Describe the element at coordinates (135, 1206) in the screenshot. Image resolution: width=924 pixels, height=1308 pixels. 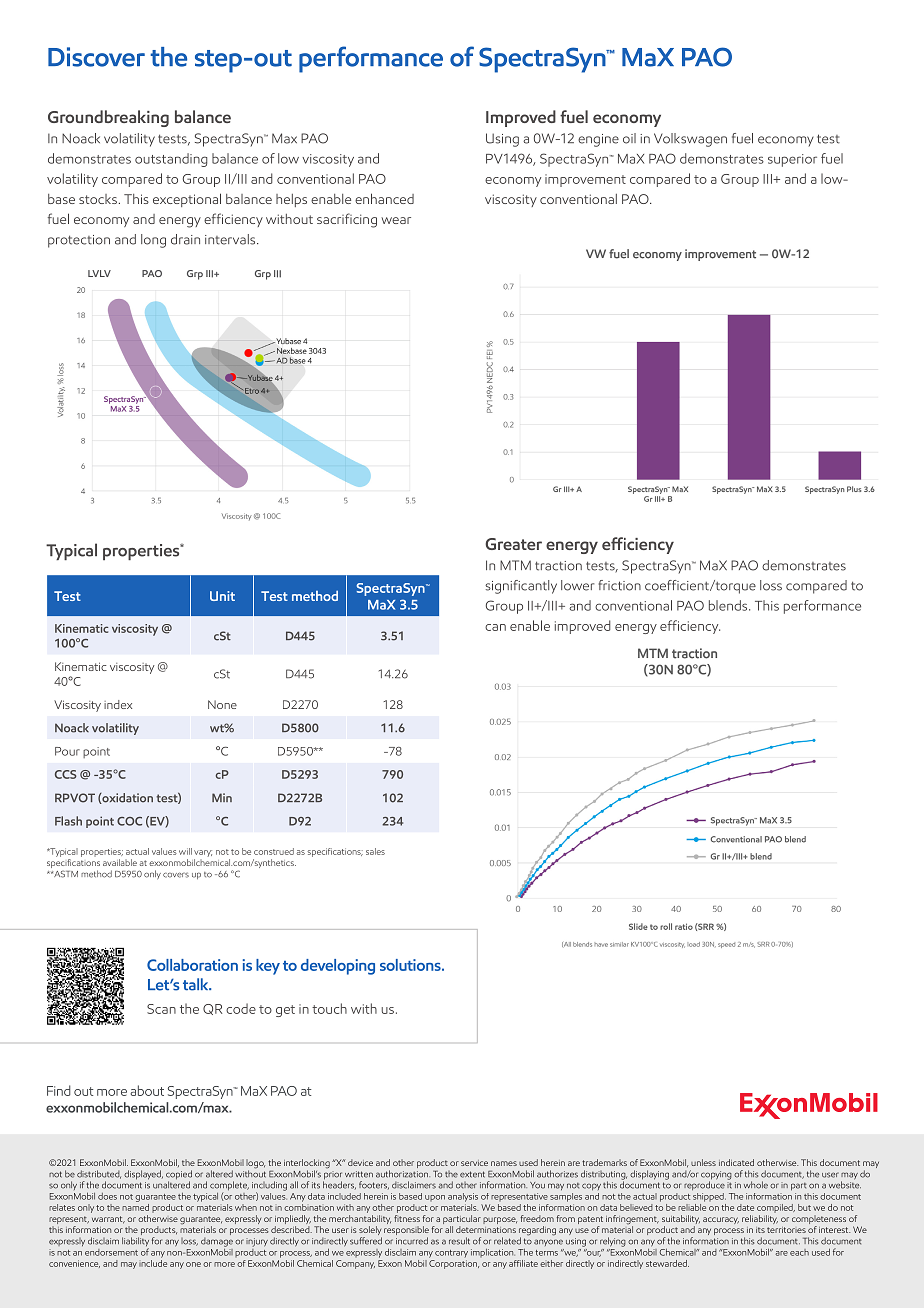
I see `named` at that location.
